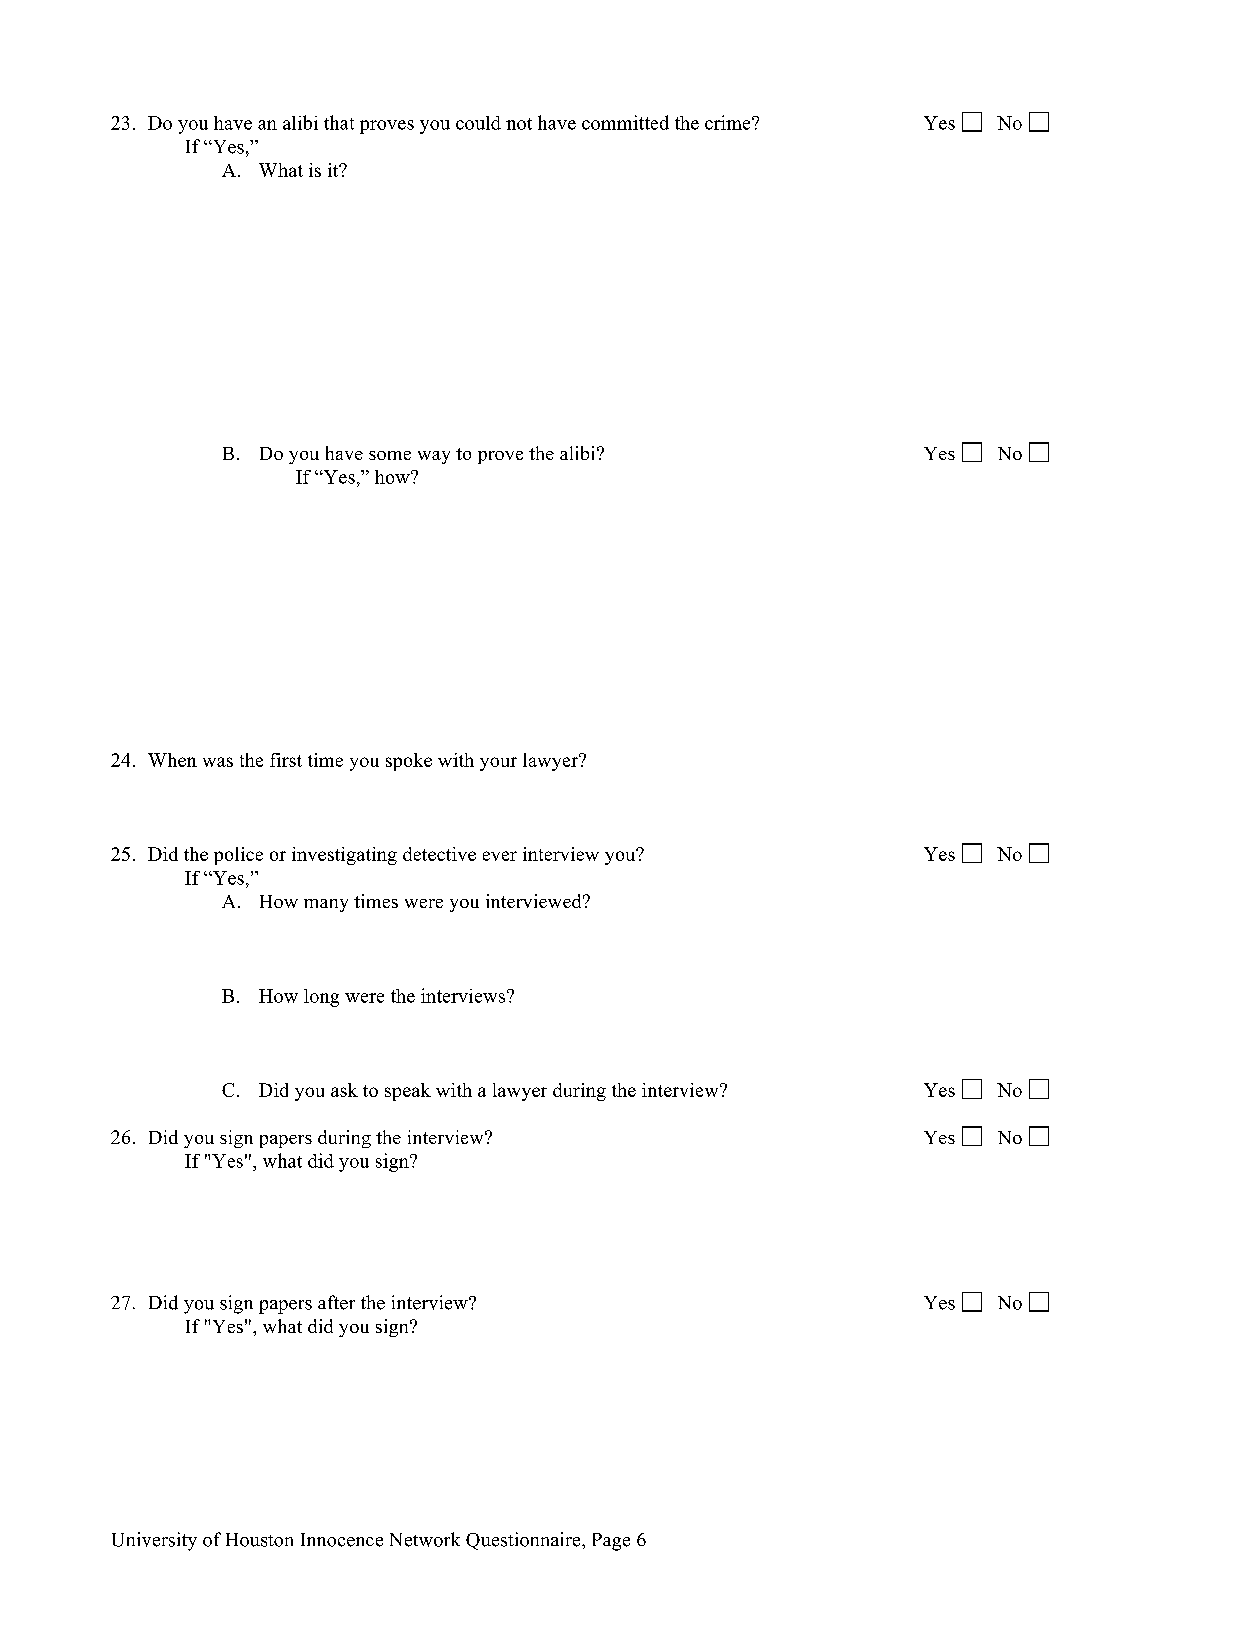 This screenshot has width=1256, height=1625. I want to click on after, so click(336, 1302).
